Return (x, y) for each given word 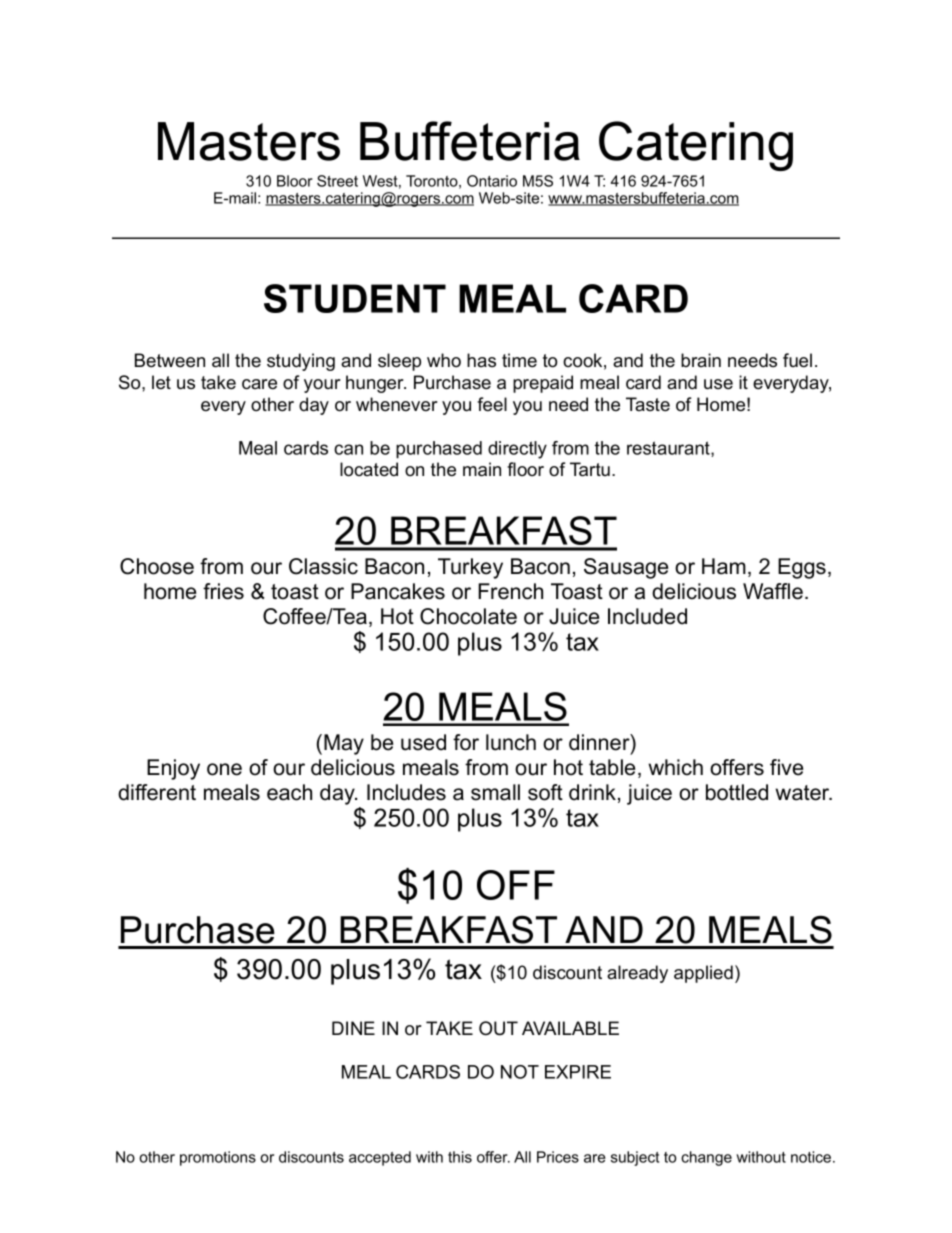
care (259, 384)
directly (517, 450)
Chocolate (468, 616)
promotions (218, 1158)
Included (647, 616)
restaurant (669, 449)
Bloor (295, 181)
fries (223, 591)
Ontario (492, 181)
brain (701, 360)
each (289, 792)
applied (703, 974)
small (495, 792)
